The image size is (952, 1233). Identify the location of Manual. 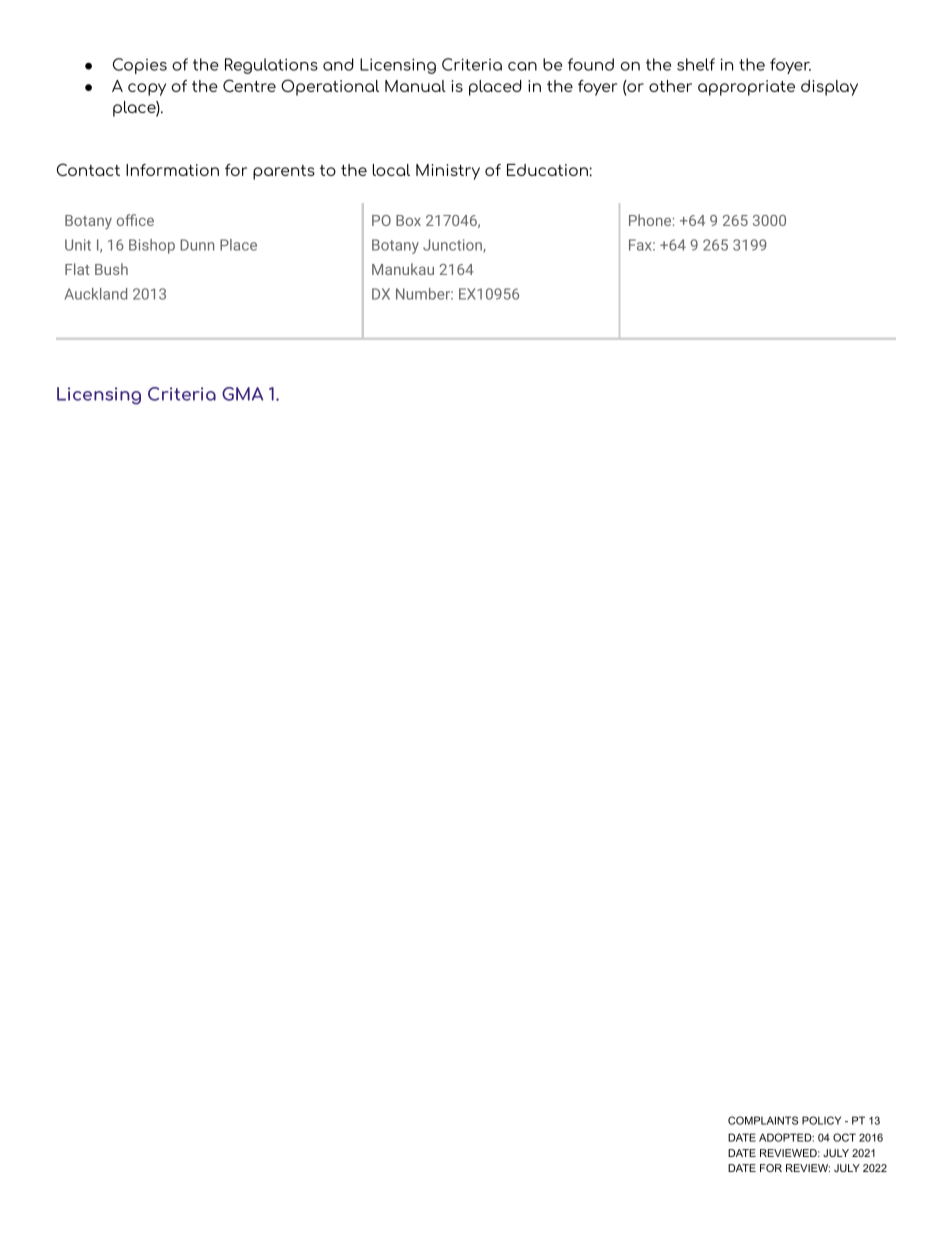
(415, 86).
